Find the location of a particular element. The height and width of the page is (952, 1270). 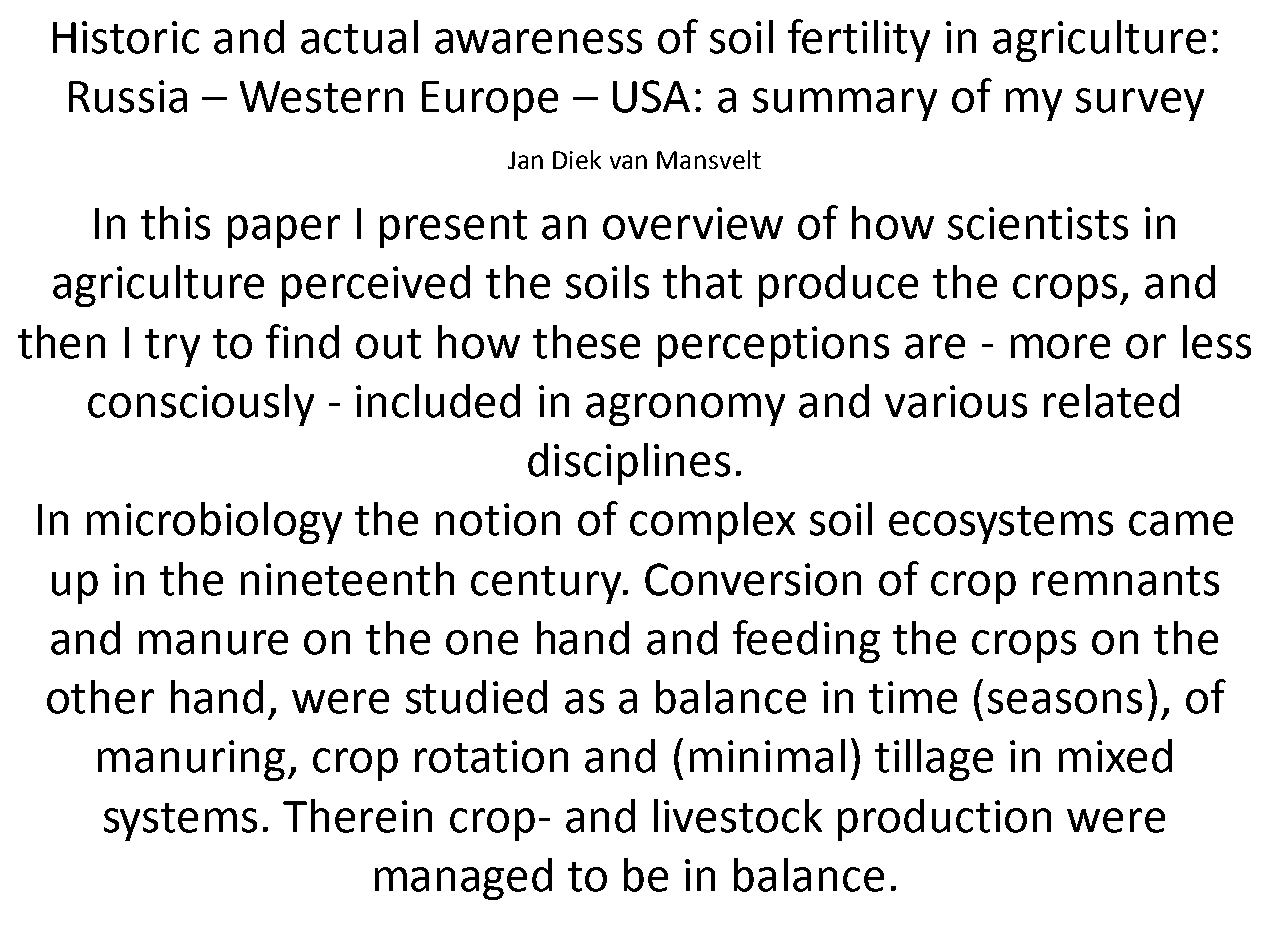

manure is located at coordinates (213, 642).
